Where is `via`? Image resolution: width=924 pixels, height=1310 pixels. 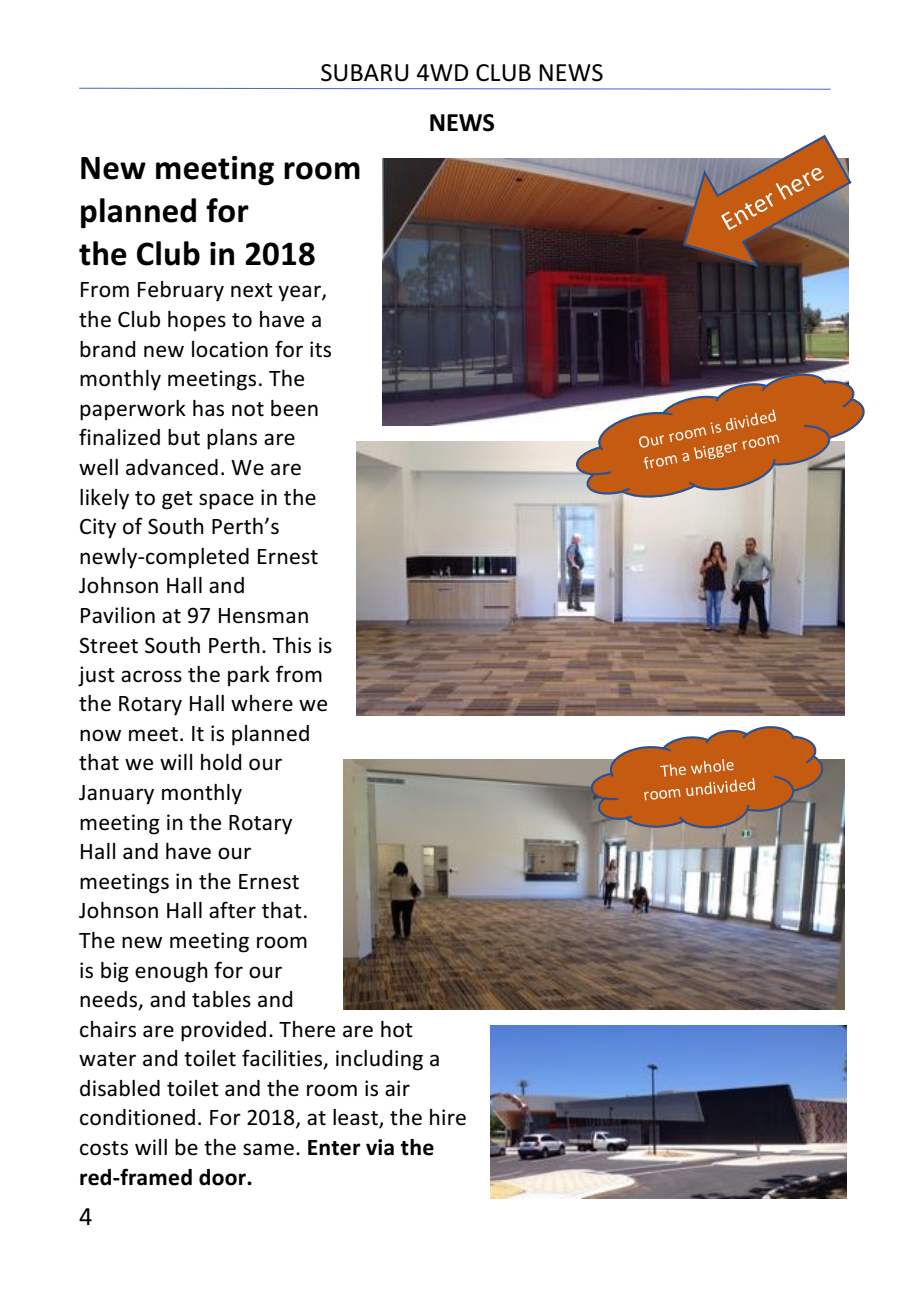
via is located at coordinates (380, 1147).
